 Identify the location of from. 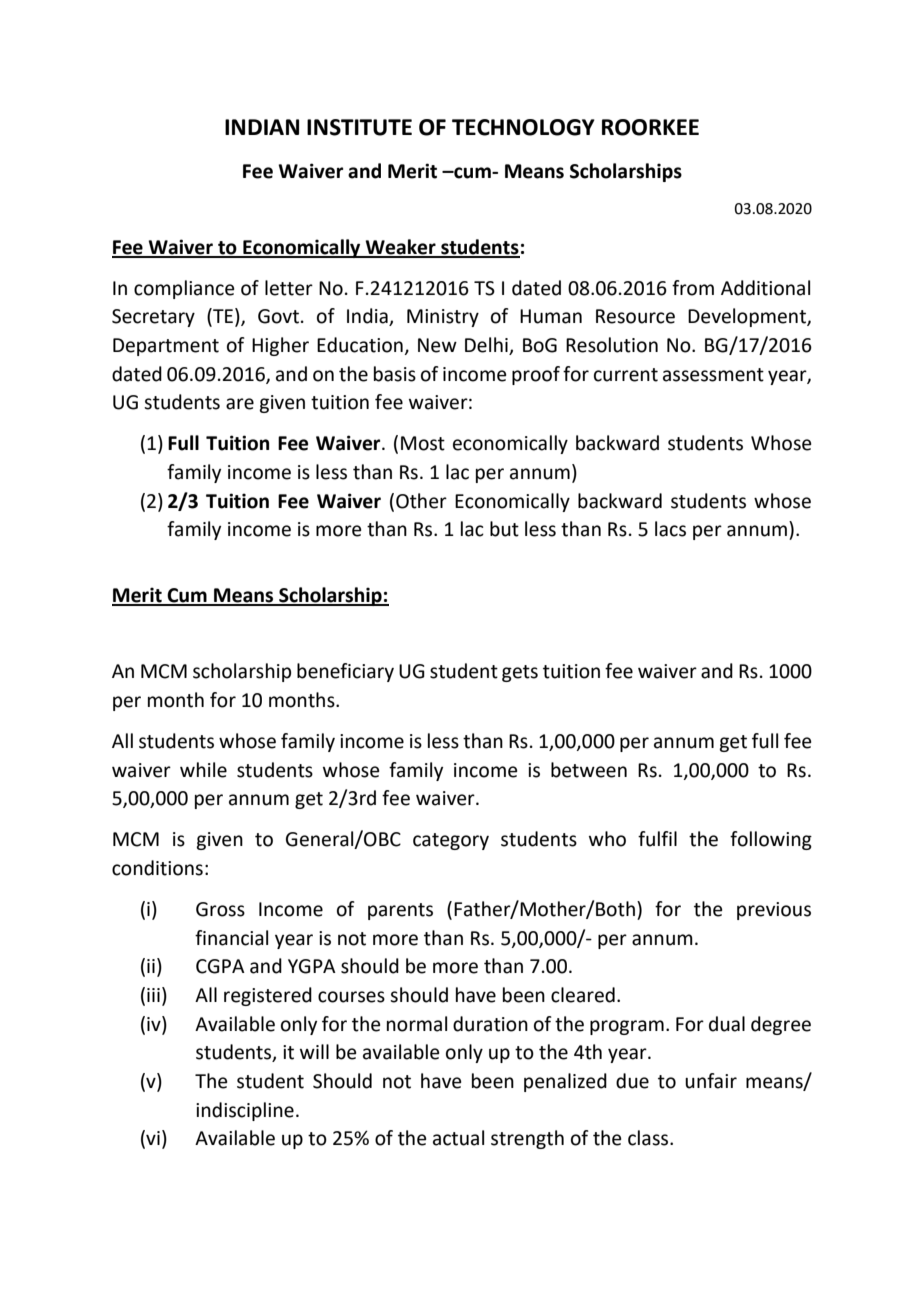
(693, 288).
